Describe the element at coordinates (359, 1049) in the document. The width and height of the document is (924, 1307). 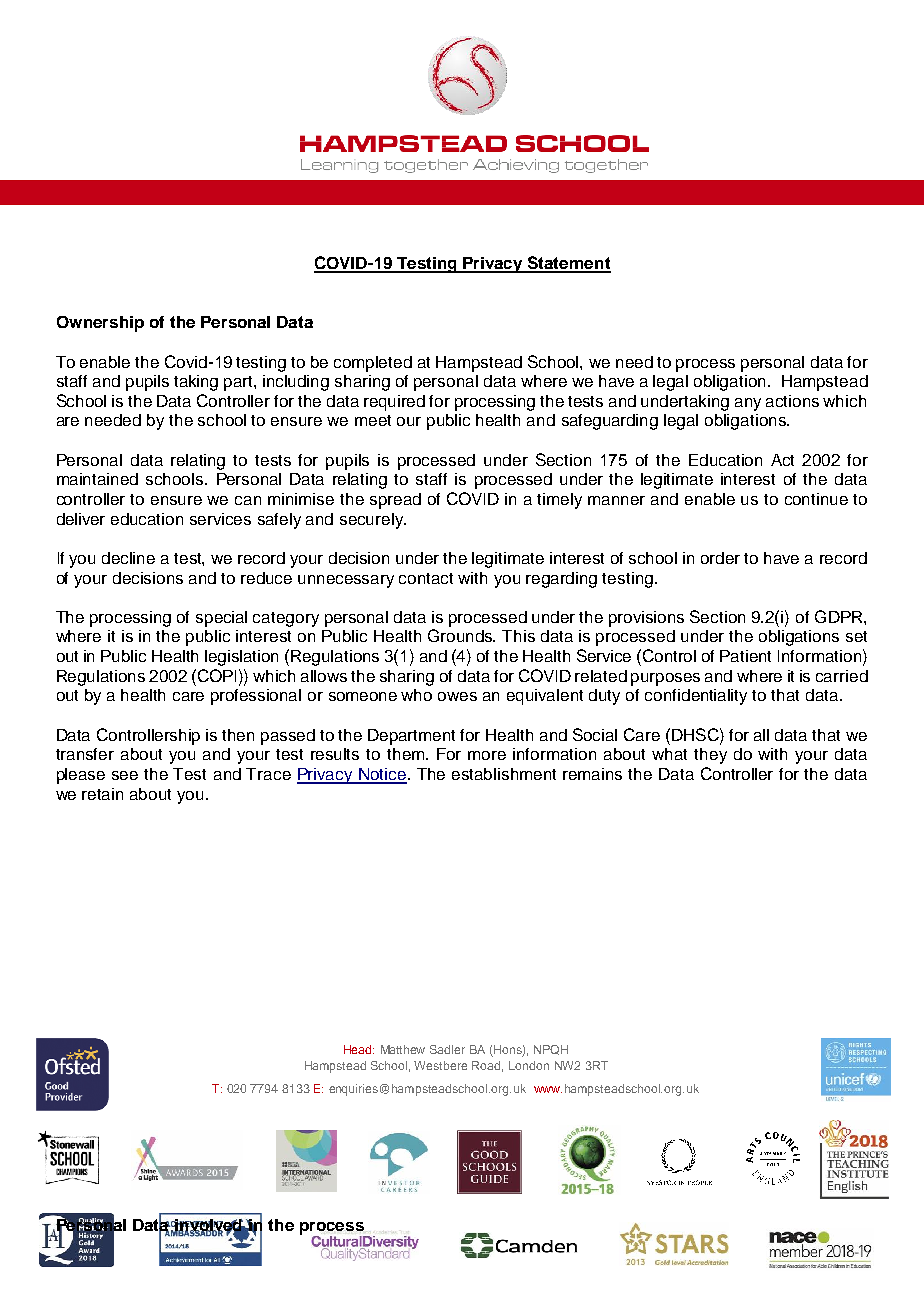
I see `Head` at that location.
